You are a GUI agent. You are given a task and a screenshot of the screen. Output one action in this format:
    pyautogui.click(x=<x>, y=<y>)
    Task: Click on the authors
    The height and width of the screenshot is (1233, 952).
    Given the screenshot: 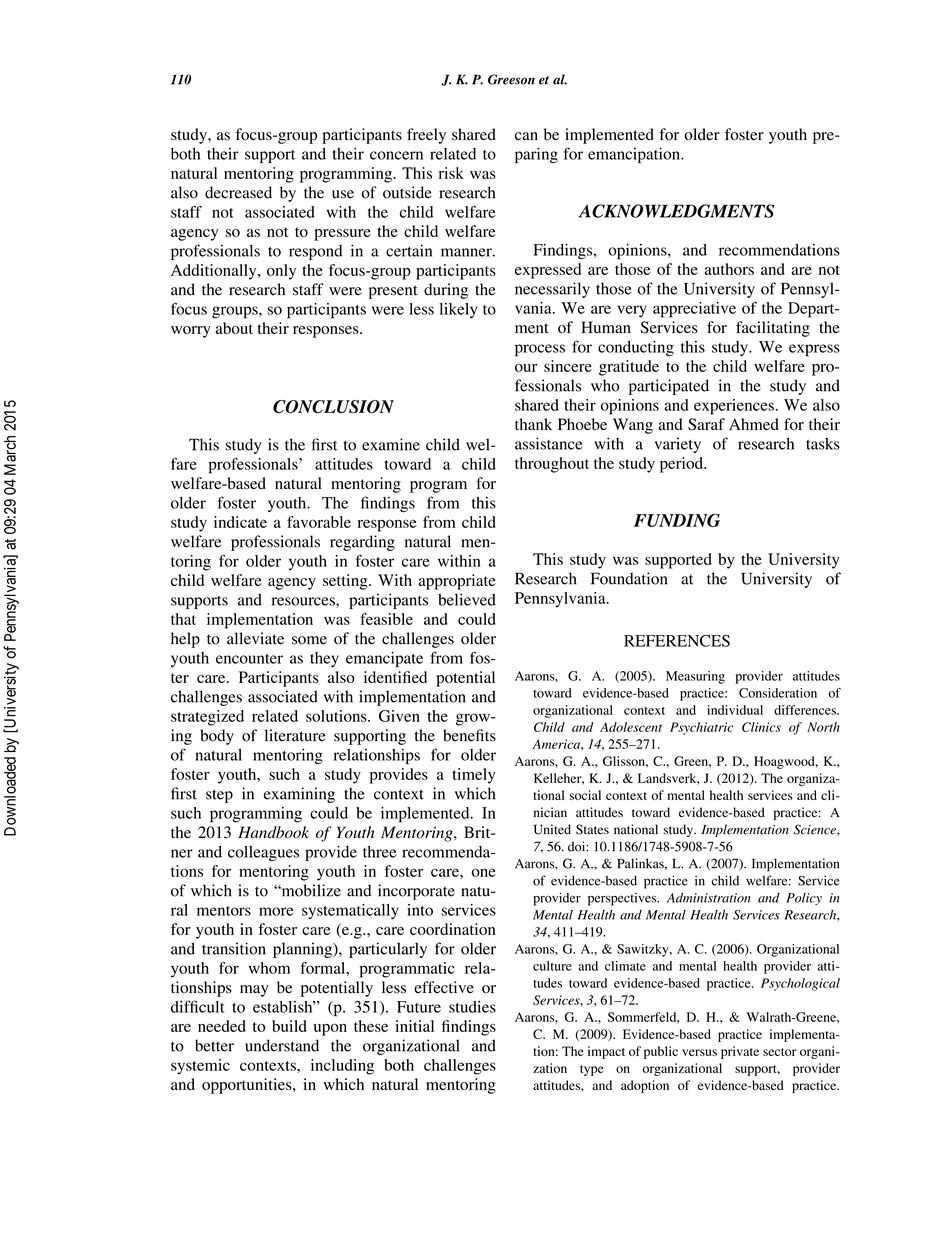 What is the action you would take?
    pyautogui.click(x=729, y=269)
